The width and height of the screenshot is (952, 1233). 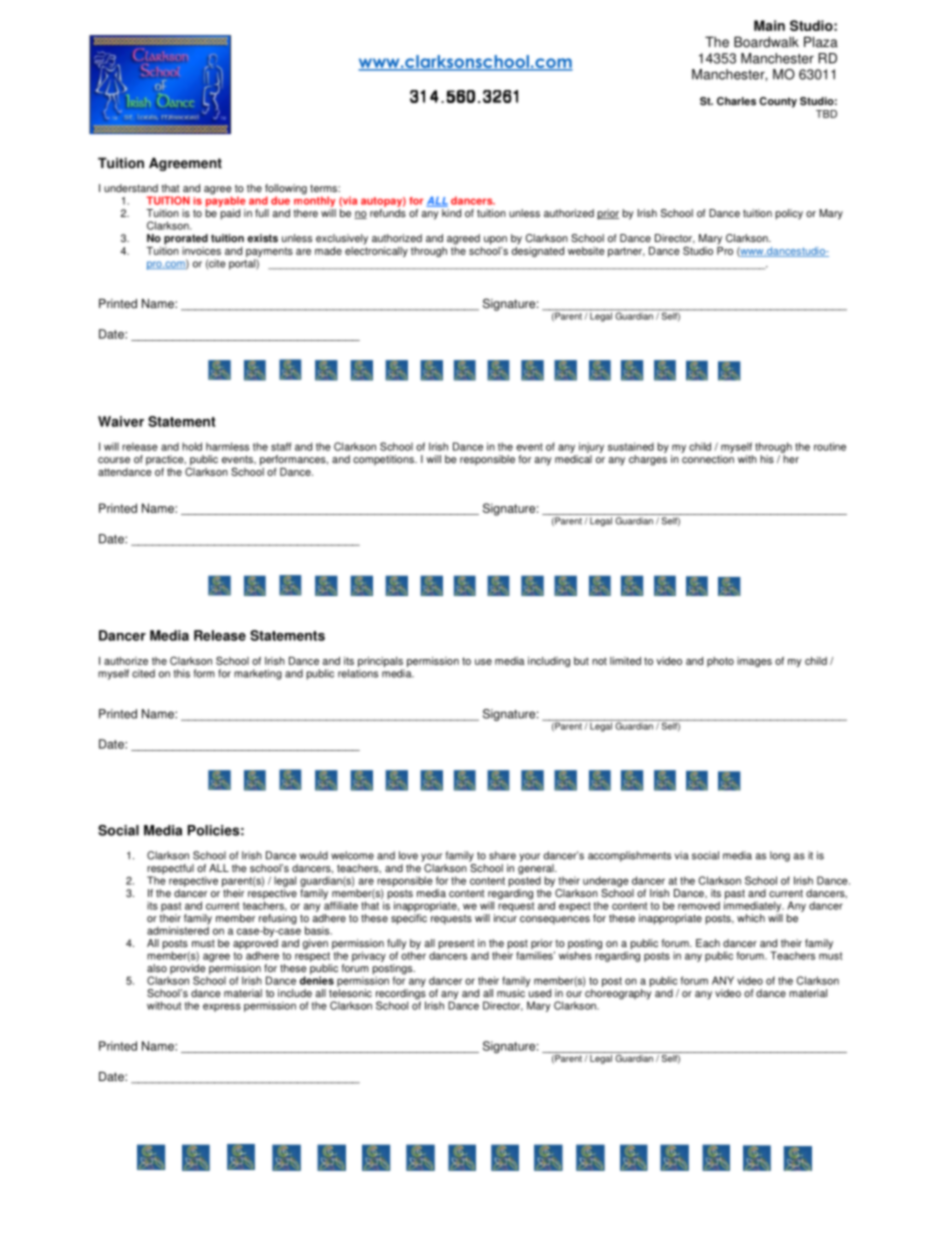 I want to click on understand, so click(x=131, y=188).
